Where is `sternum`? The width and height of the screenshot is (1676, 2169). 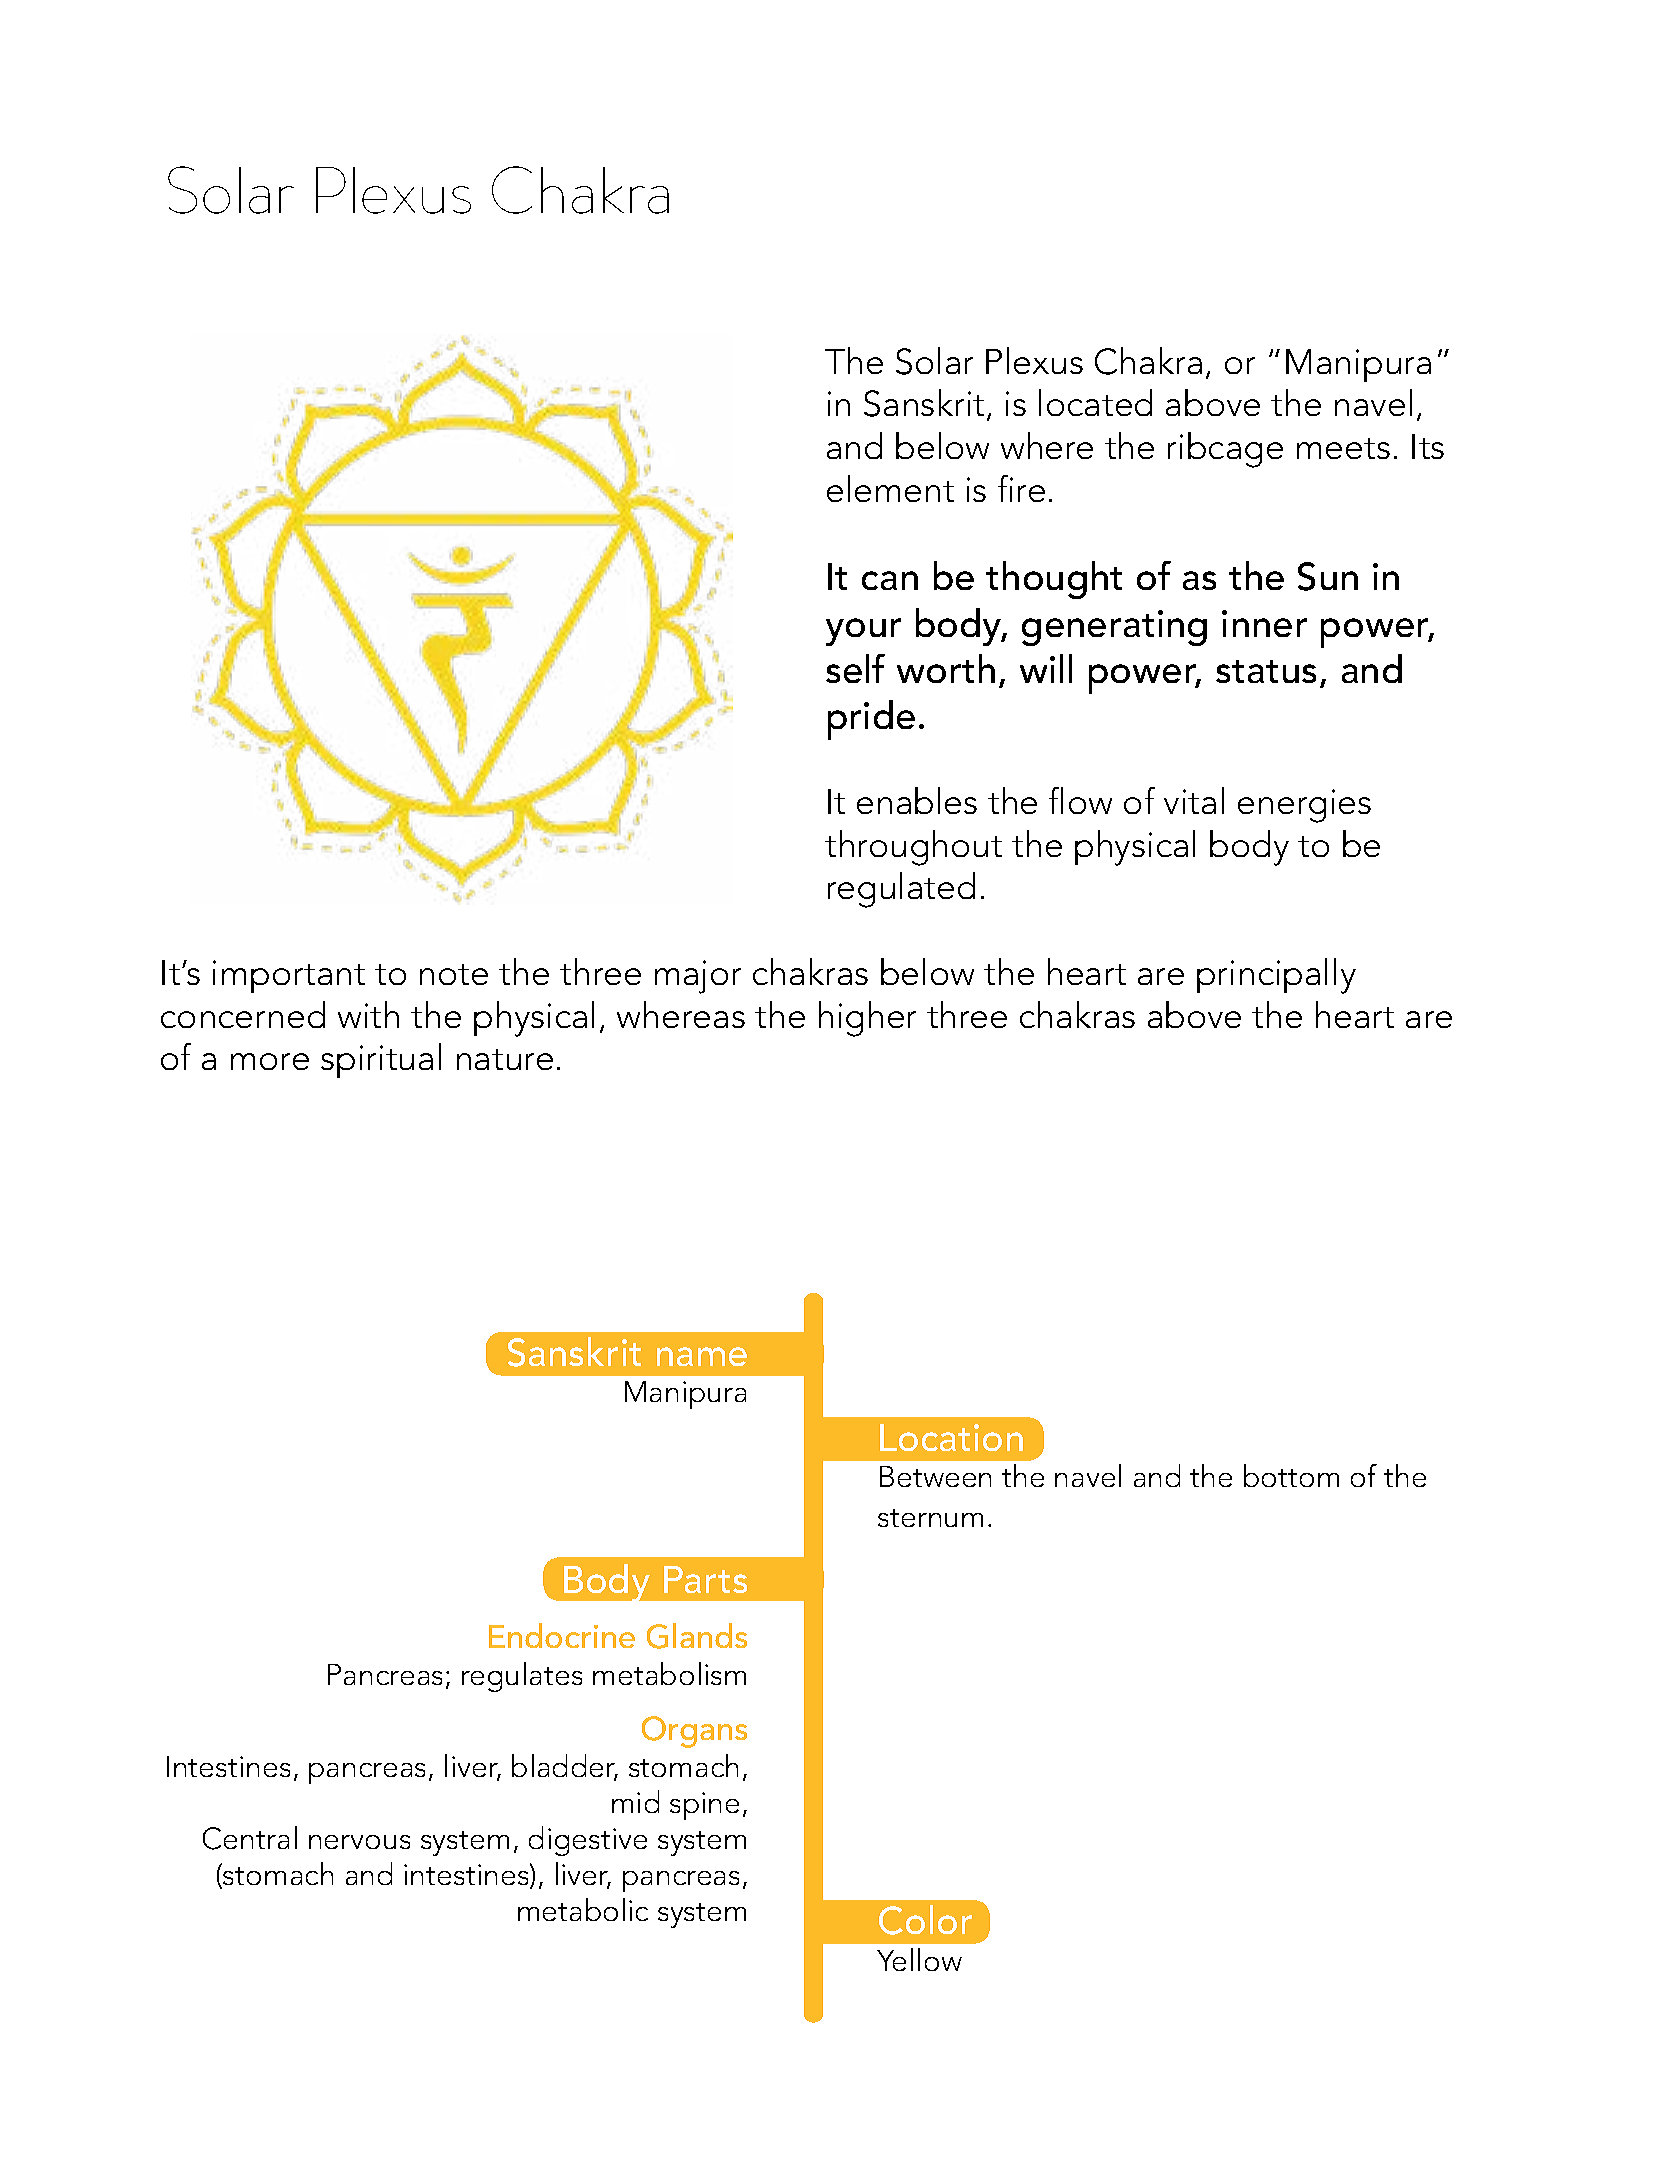
sternum is located at coordinates (930, 1518).
